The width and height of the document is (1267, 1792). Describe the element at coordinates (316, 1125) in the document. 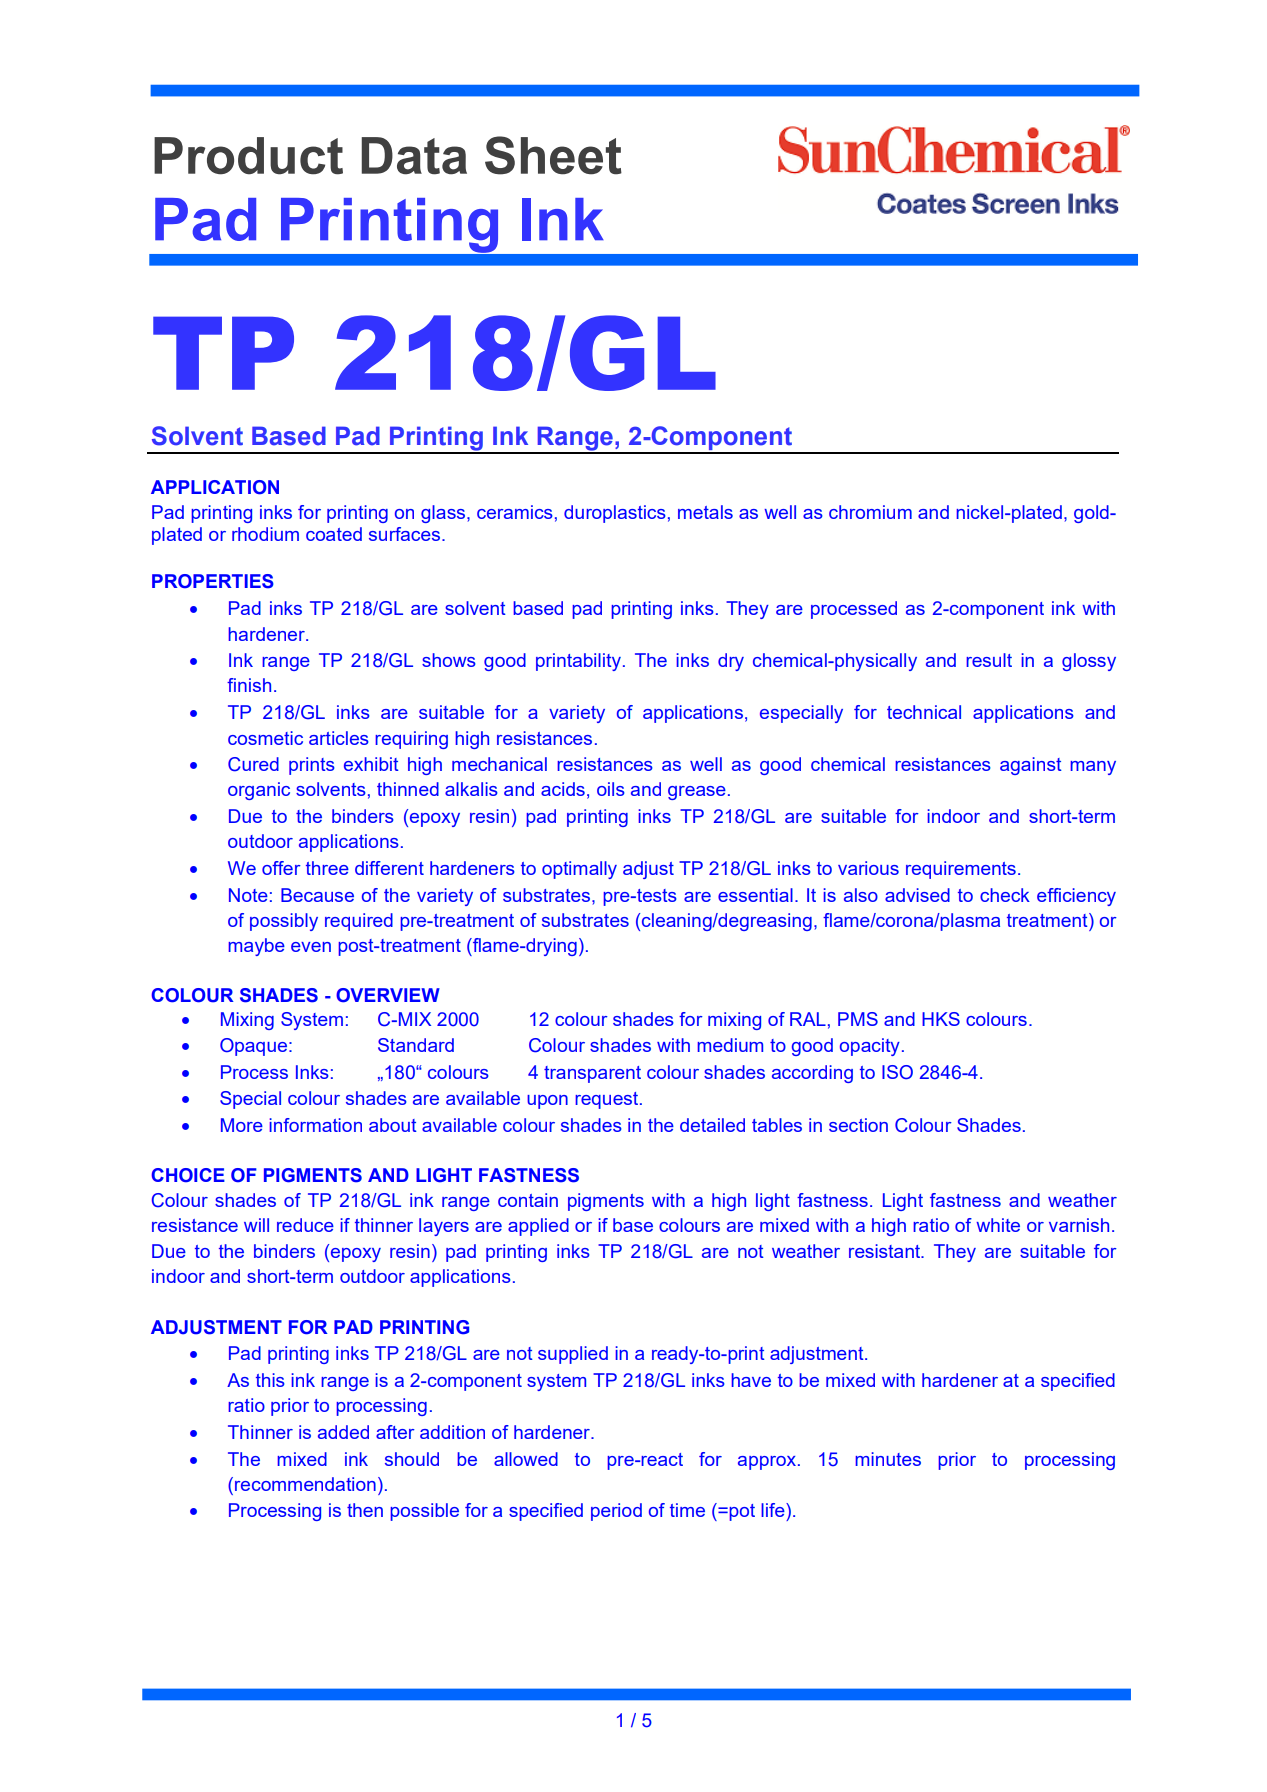

I see `information` at that location.
